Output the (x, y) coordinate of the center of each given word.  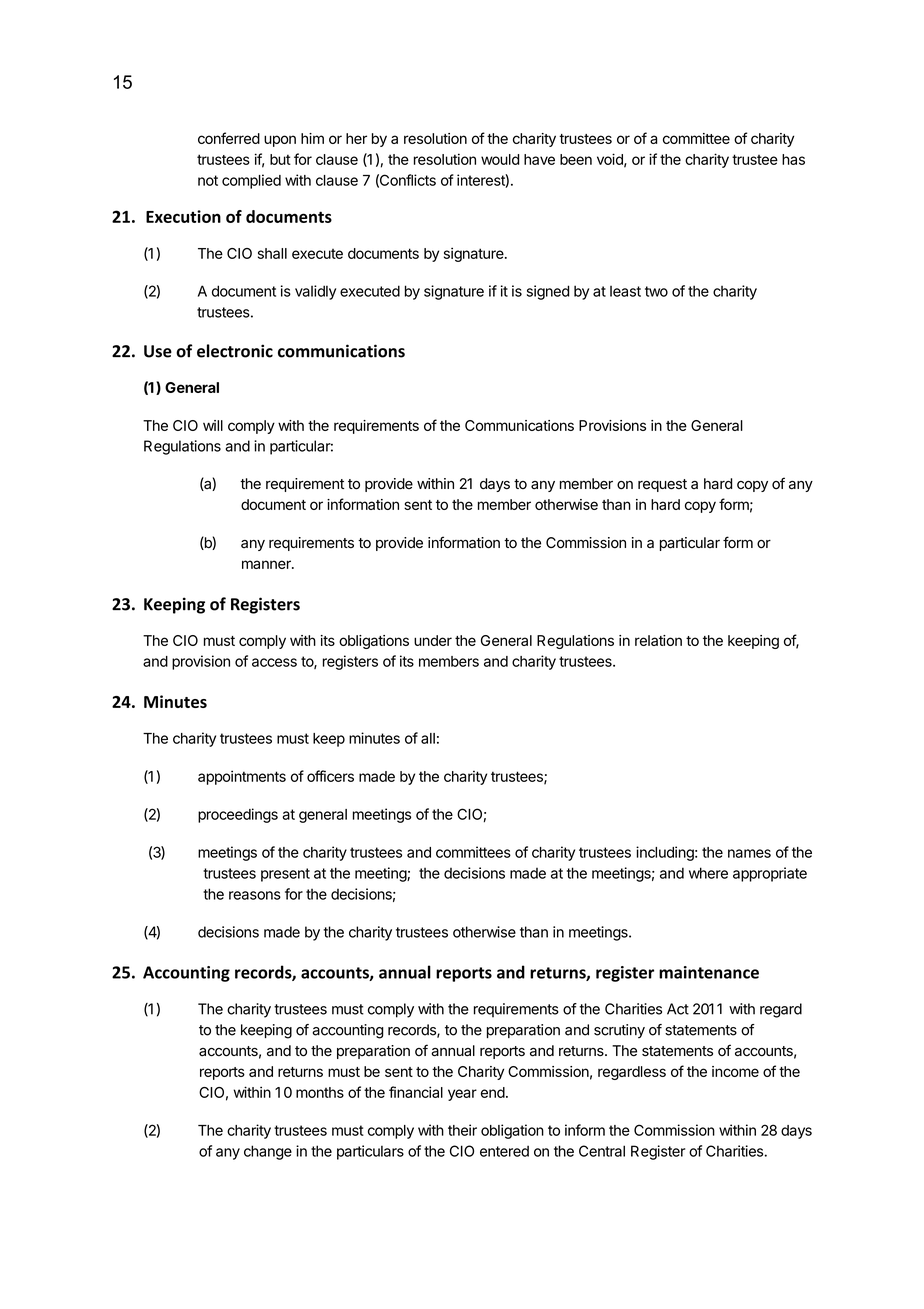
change (268, 1152)
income (735, 1071)
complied (251, 181)
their (462, 1130)
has (793, 159)
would (500, 159)
